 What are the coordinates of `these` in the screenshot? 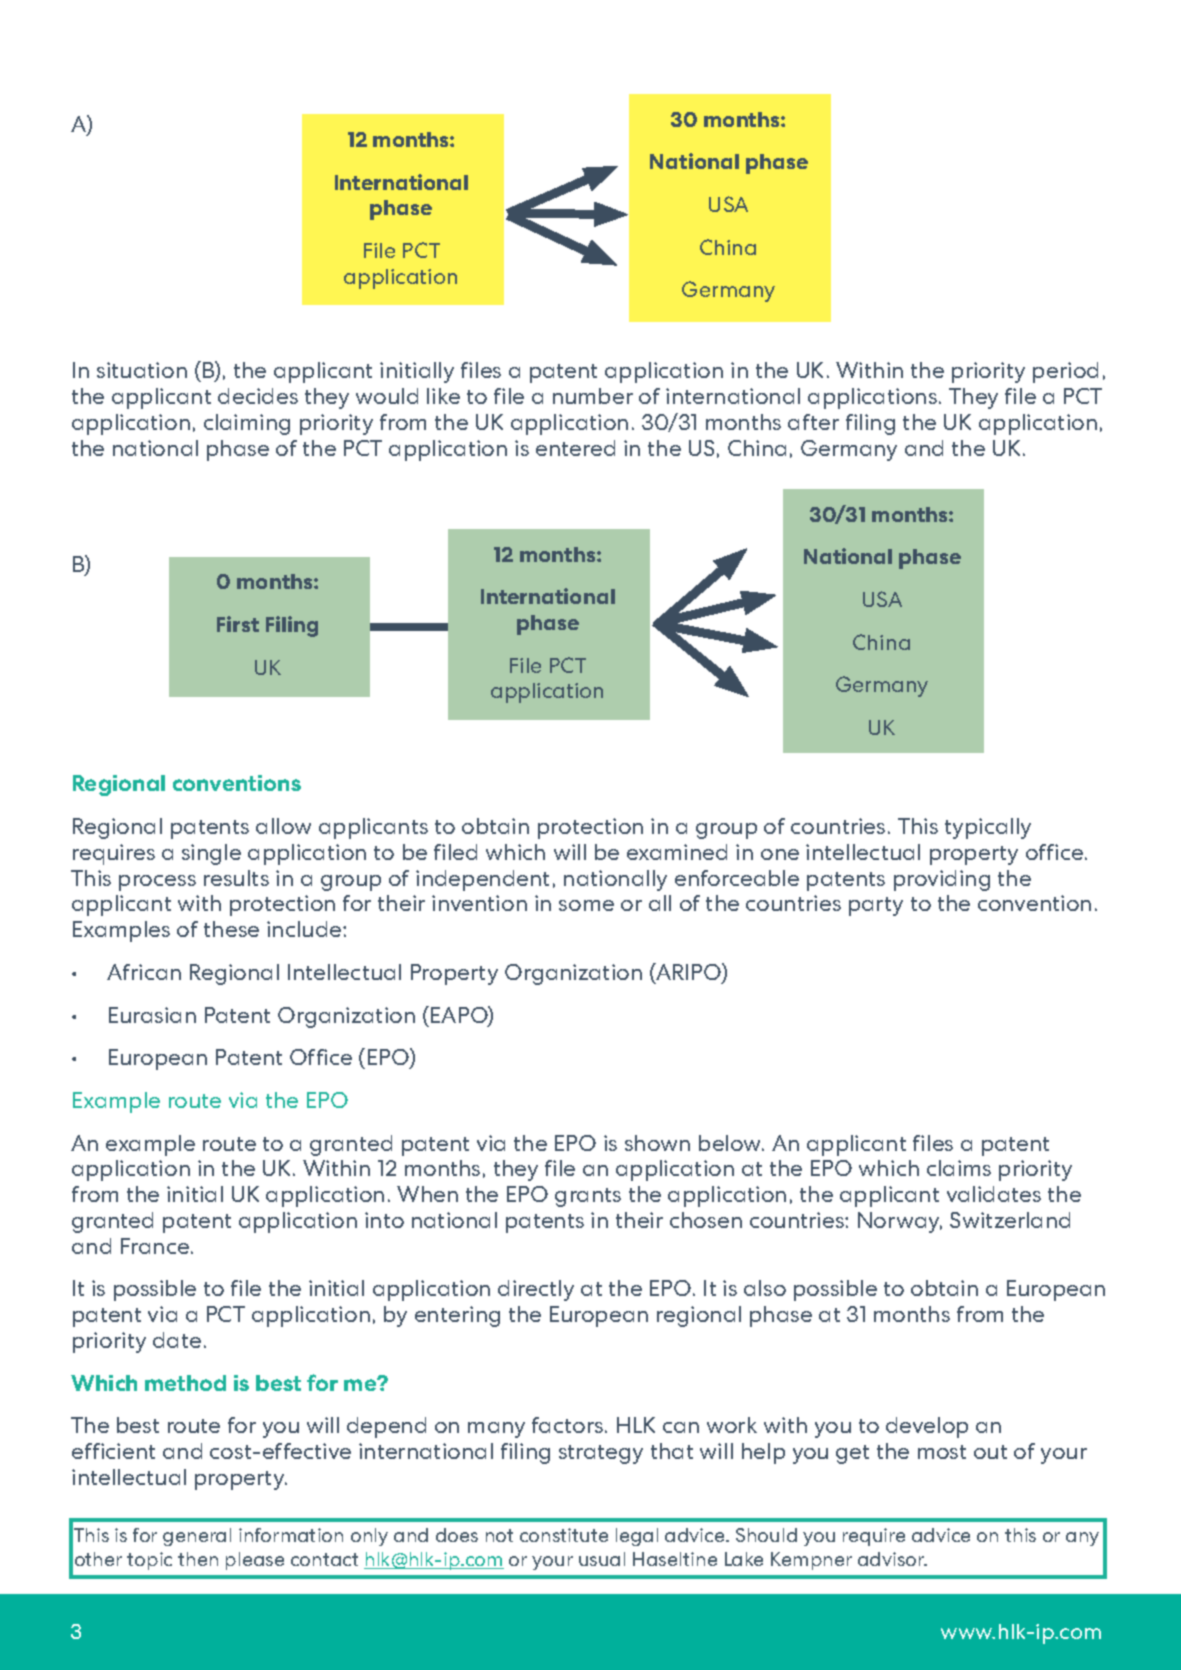 It's located at (231, 929).
